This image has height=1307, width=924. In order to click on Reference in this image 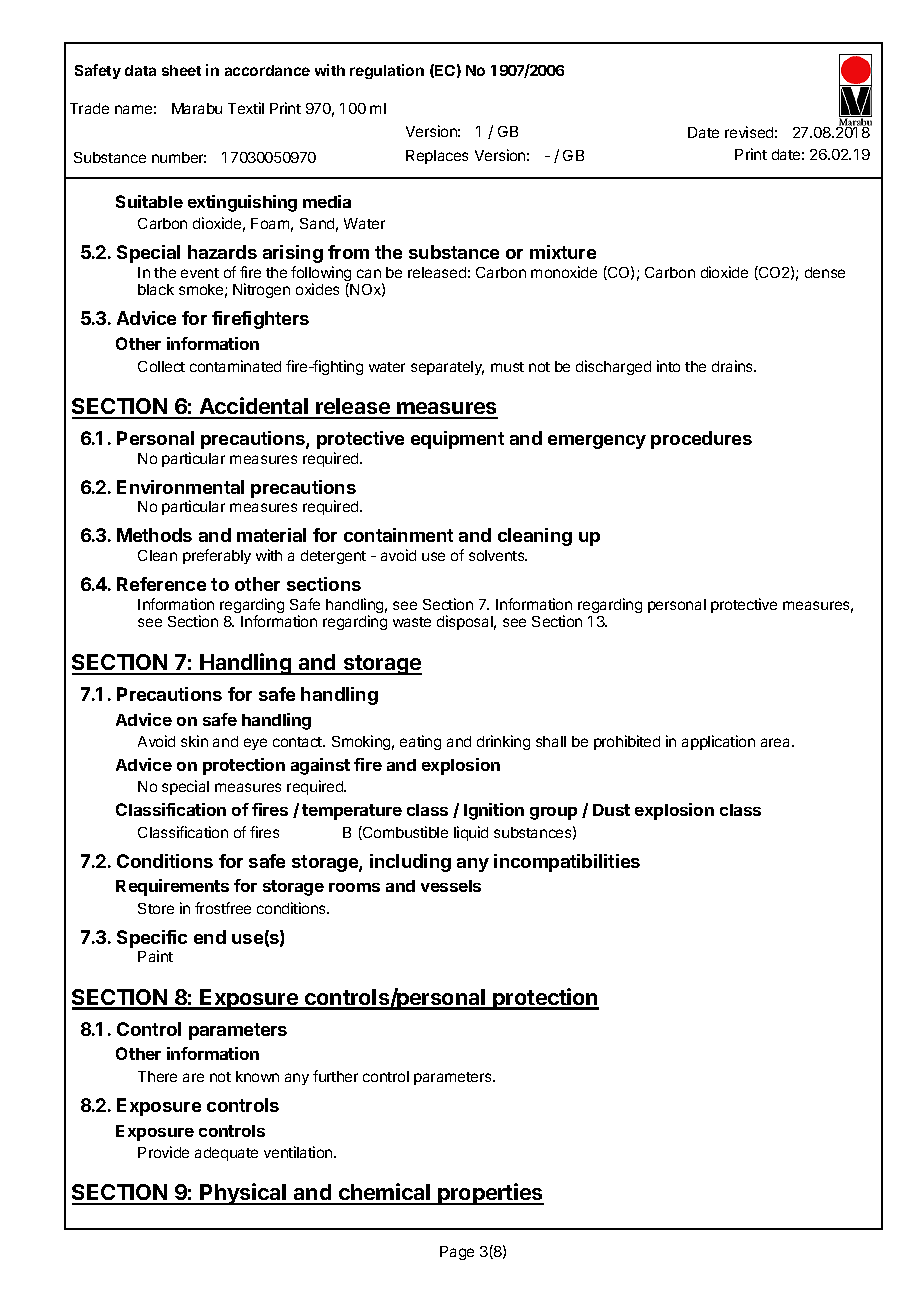, I will do `click(161, 584)`.
